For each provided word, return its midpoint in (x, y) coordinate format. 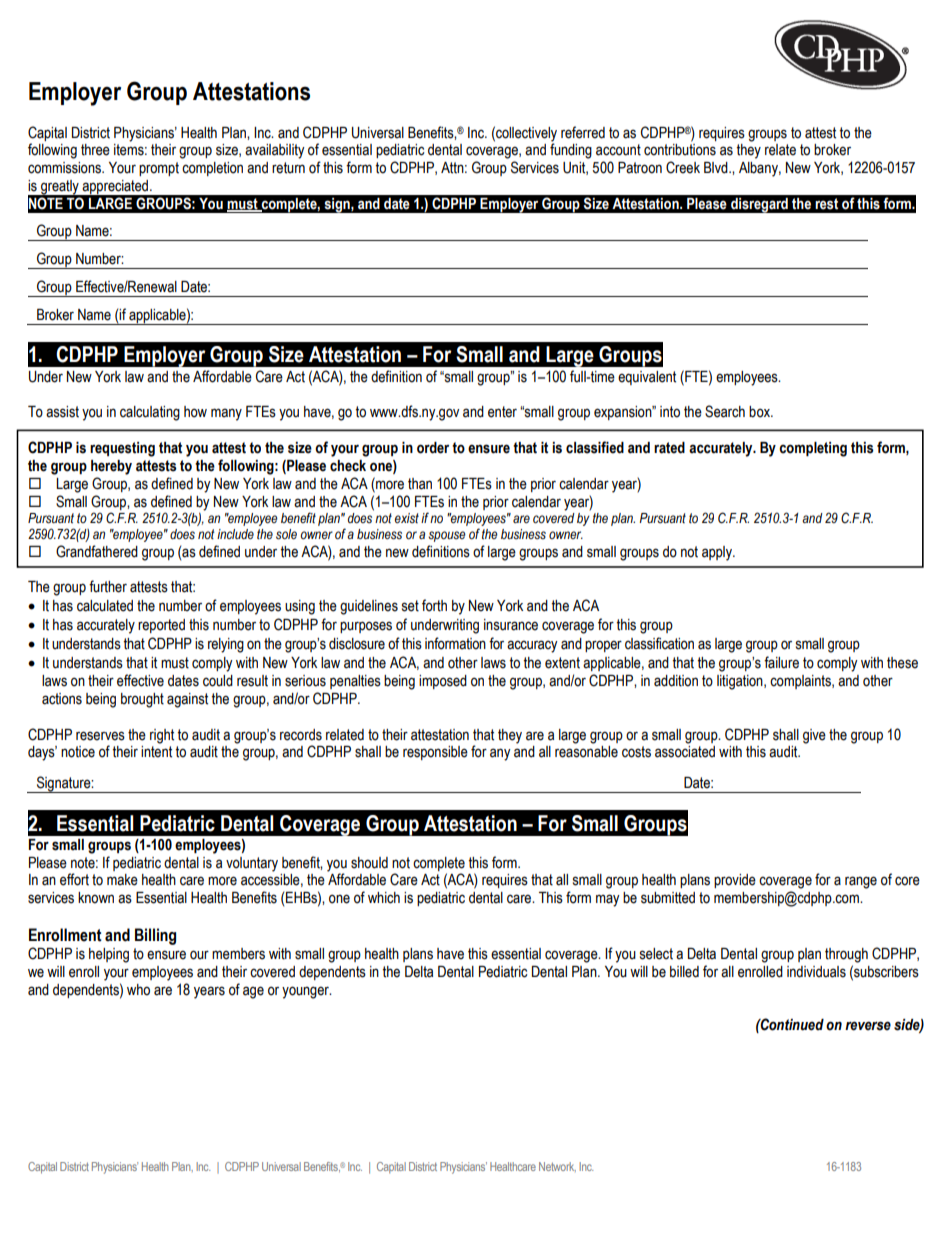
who (138, 990)
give (814, 736)
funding (571, 151)
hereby (111, 467)
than (420, 484)
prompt (159, 169)
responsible (435, 753)
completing (813, 449)
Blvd (717, 168)
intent (156, 752)
